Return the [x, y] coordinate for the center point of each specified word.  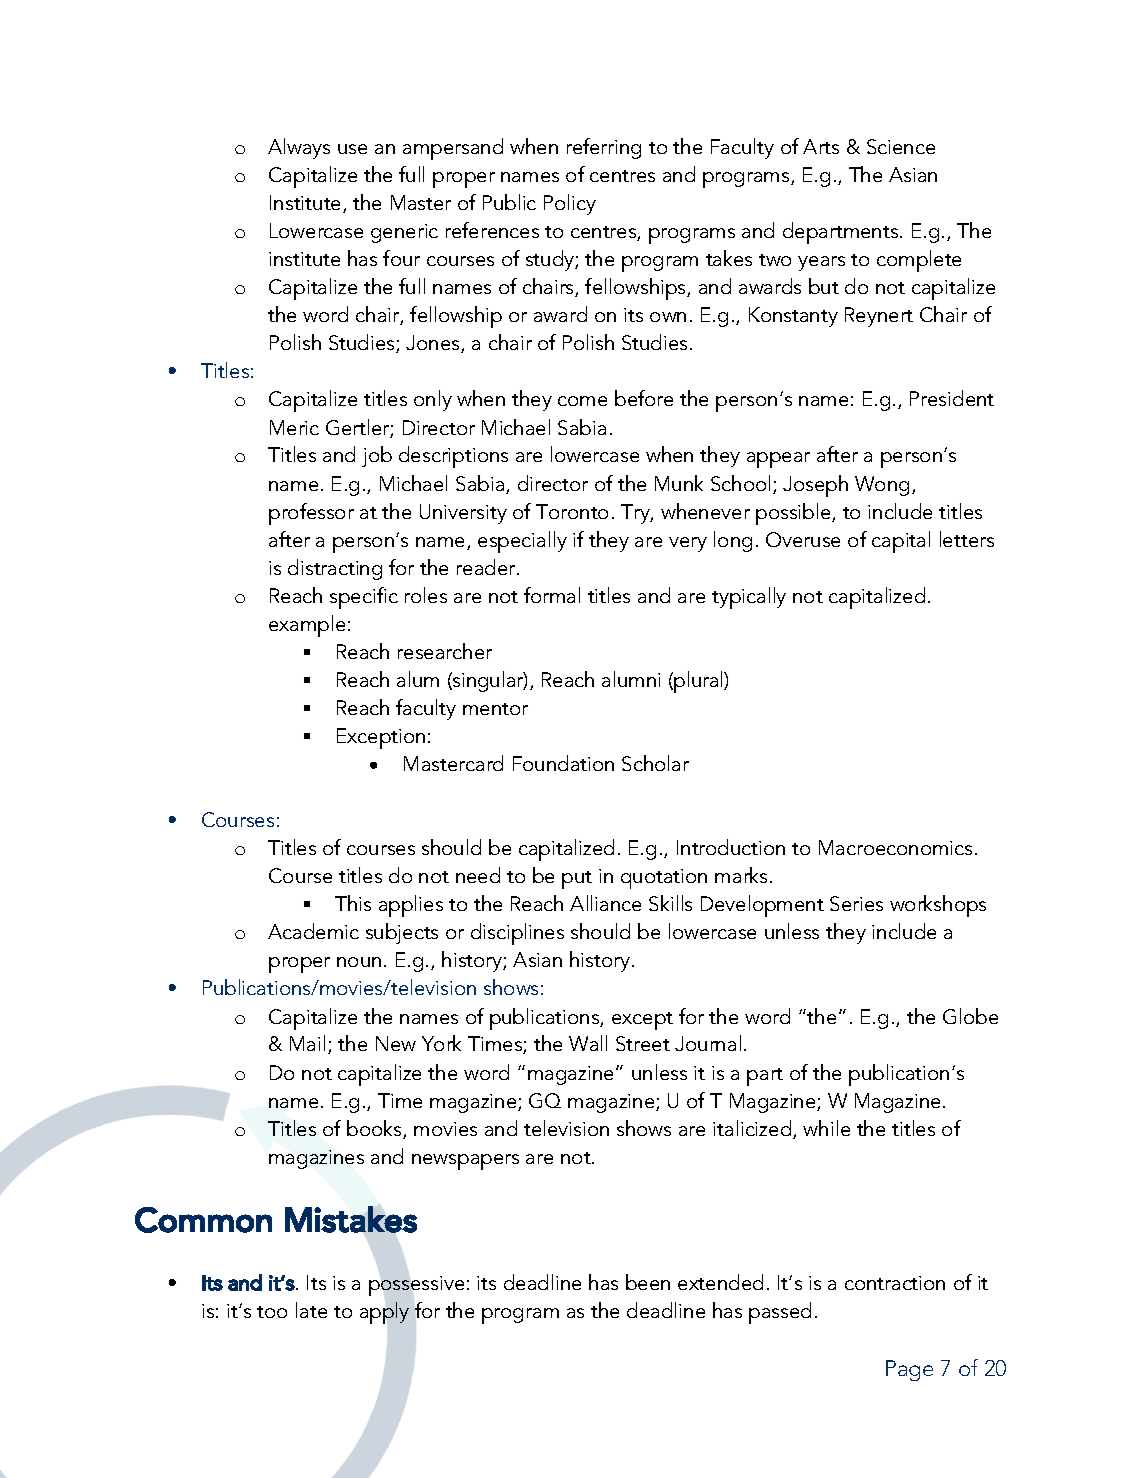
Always [299, 148]
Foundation [563, 763]
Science [901, 146]
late [311, 1310]
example [307, 626]
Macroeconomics [895, 847]
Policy [570, 204]
